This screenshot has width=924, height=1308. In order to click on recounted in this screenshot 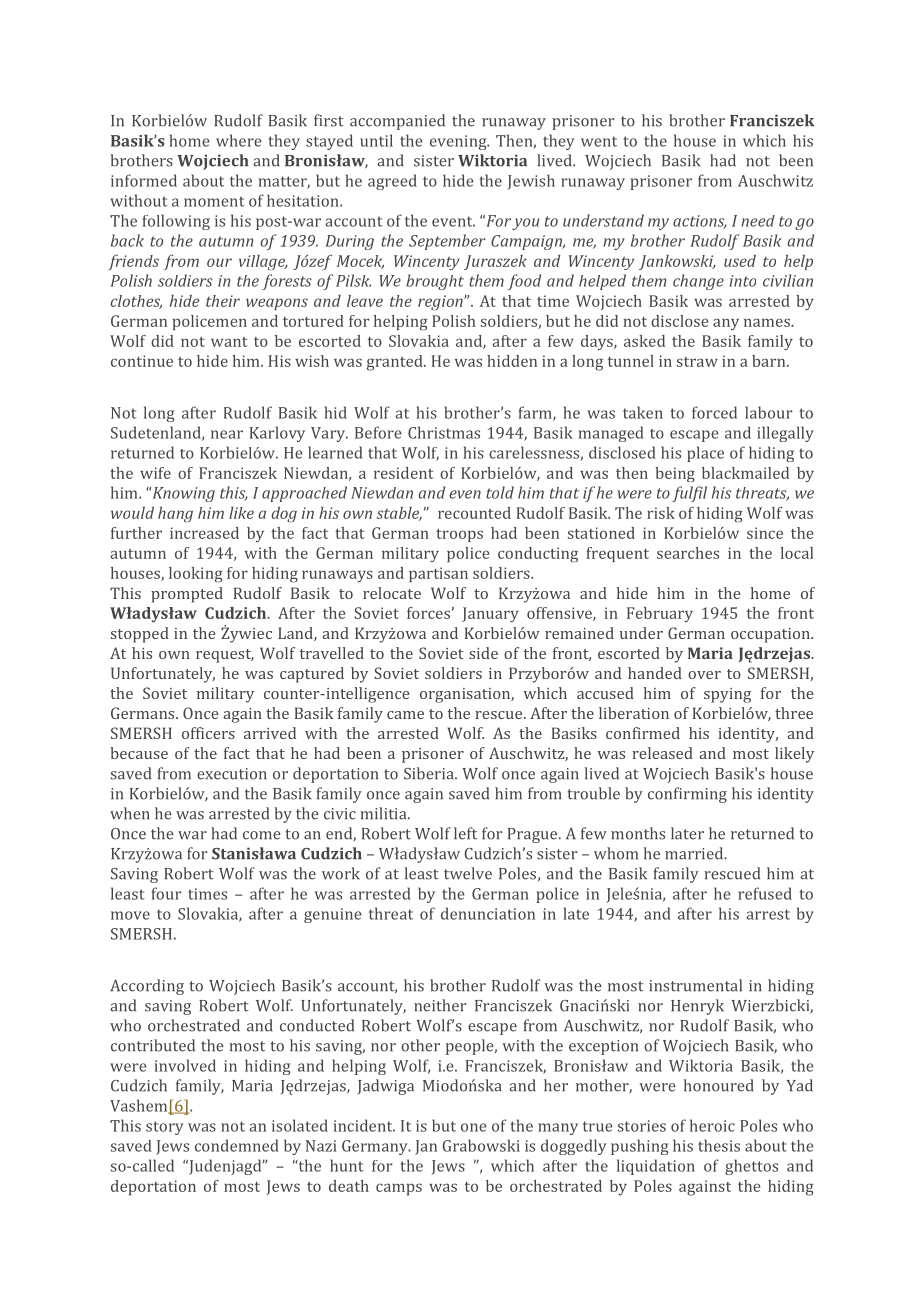, I will do `click(474, 513)`.
